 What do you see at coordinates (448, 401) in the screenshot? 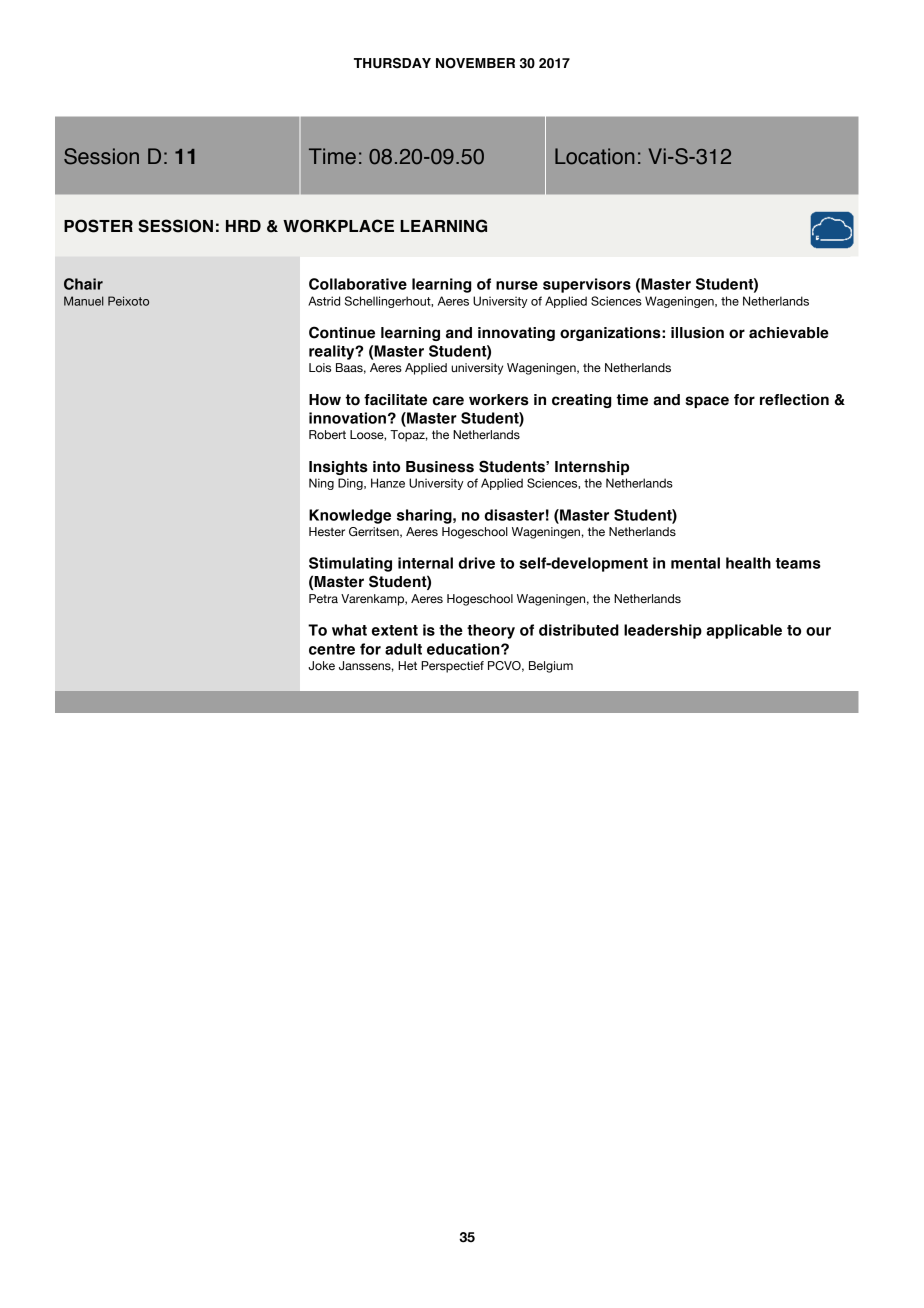
I see `care` at bounding box center [448, 401].
